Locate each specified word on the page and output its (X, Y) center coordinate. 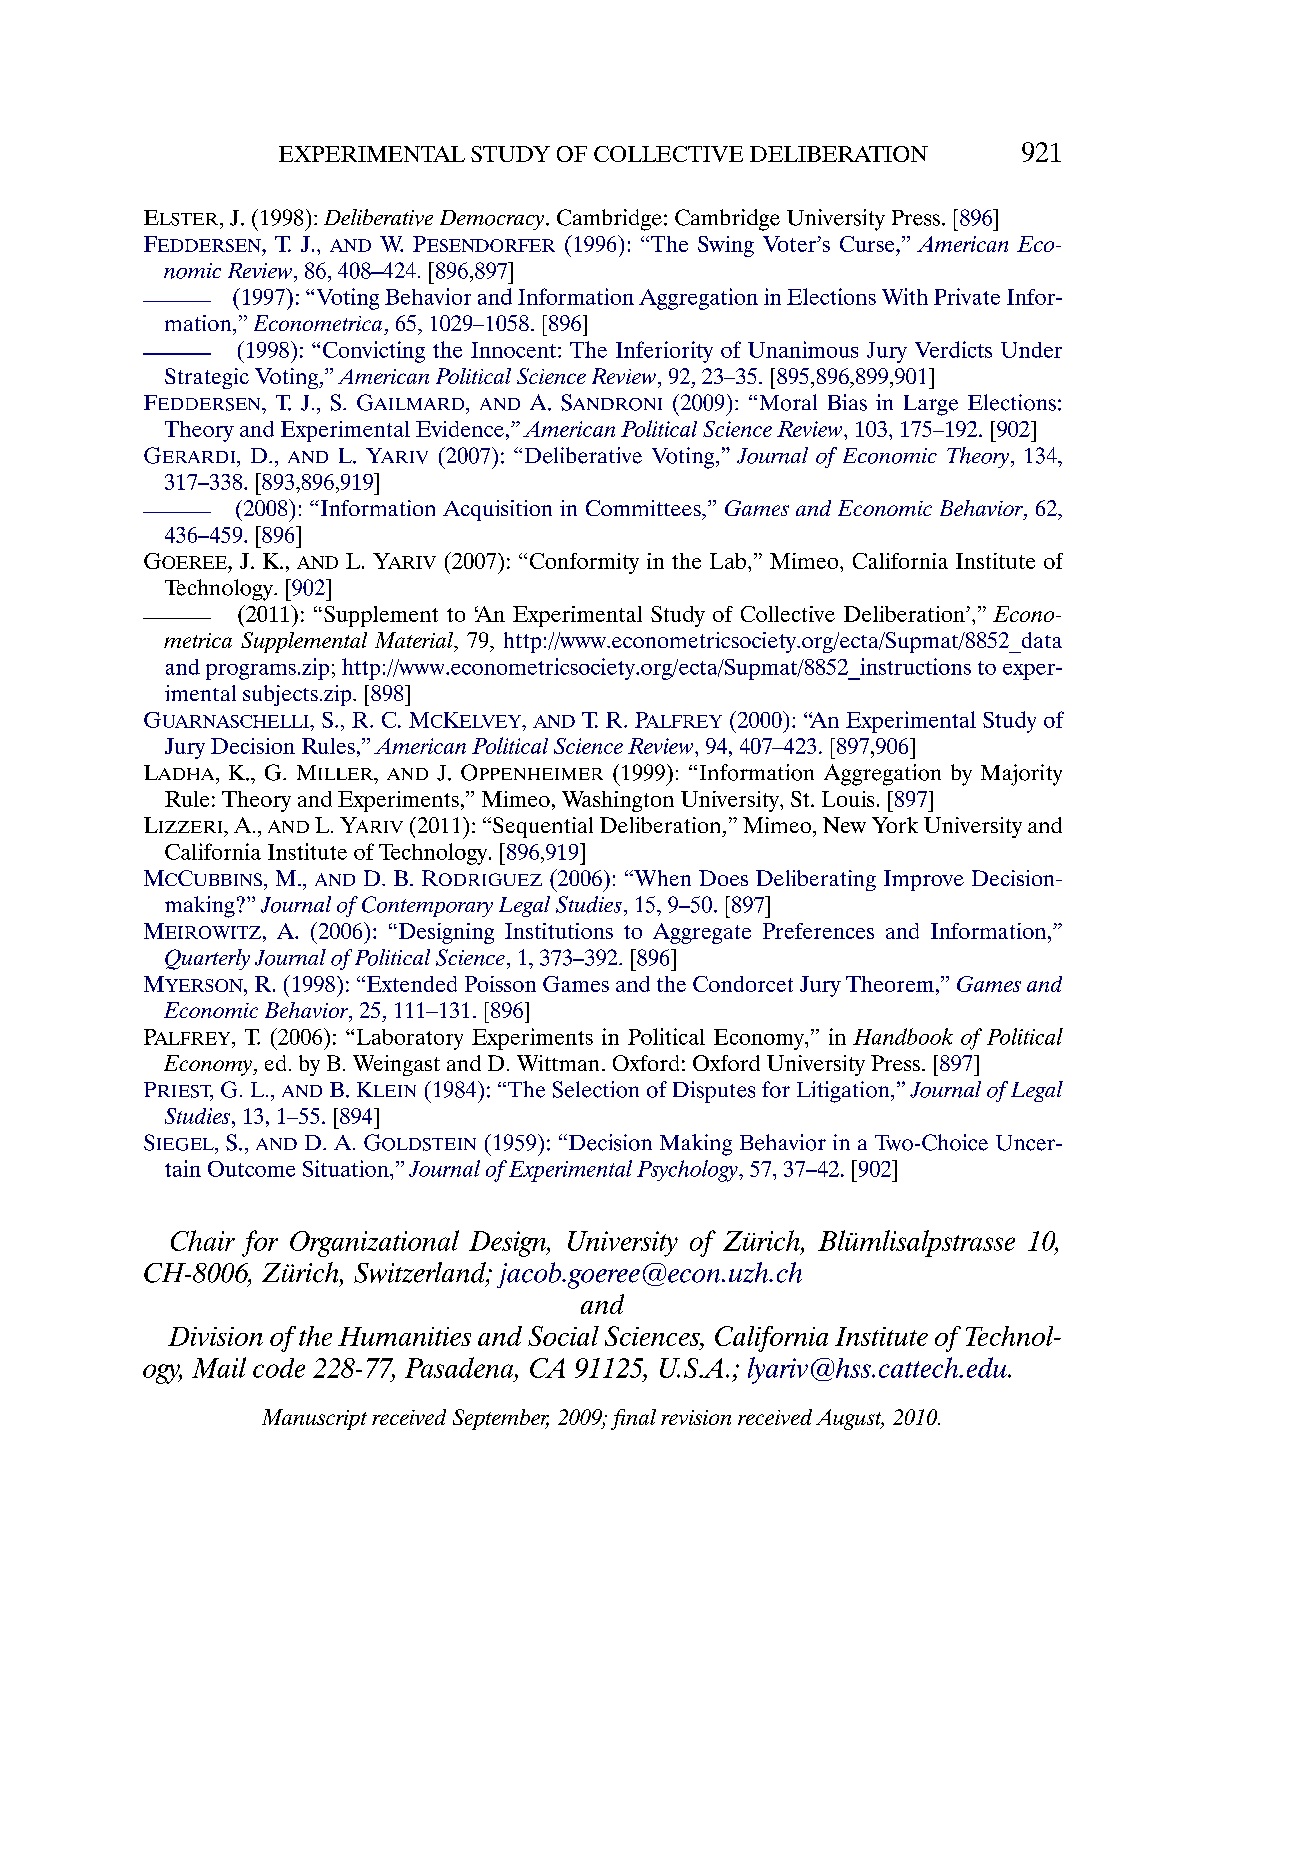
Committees (644, 508)
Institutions (559, 931)
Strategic (207, 378)
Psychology (688, 1171)
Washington (618, 801)
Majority (1021, 775)
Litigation (844, 1092)
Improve (924, 880)
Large (931, 405)
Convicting (374, 352)
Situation (347, 1168)
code (279, 1368)
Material (415, 641)
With (905, 296)
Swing (726, 246)
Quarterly (207, 959)
